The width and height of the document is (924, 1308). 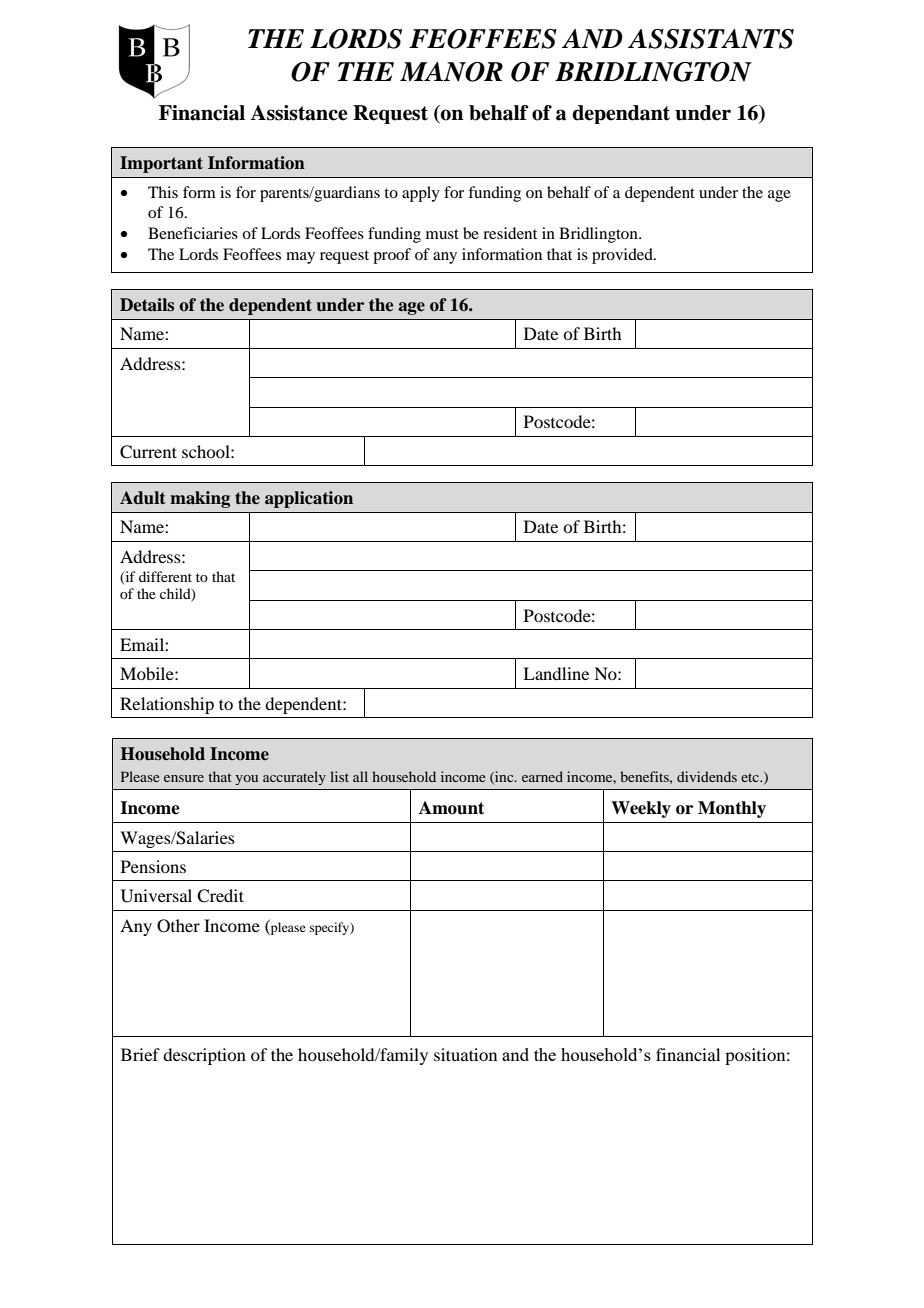 I want to click on ensure, so click(x=184, y=778).
